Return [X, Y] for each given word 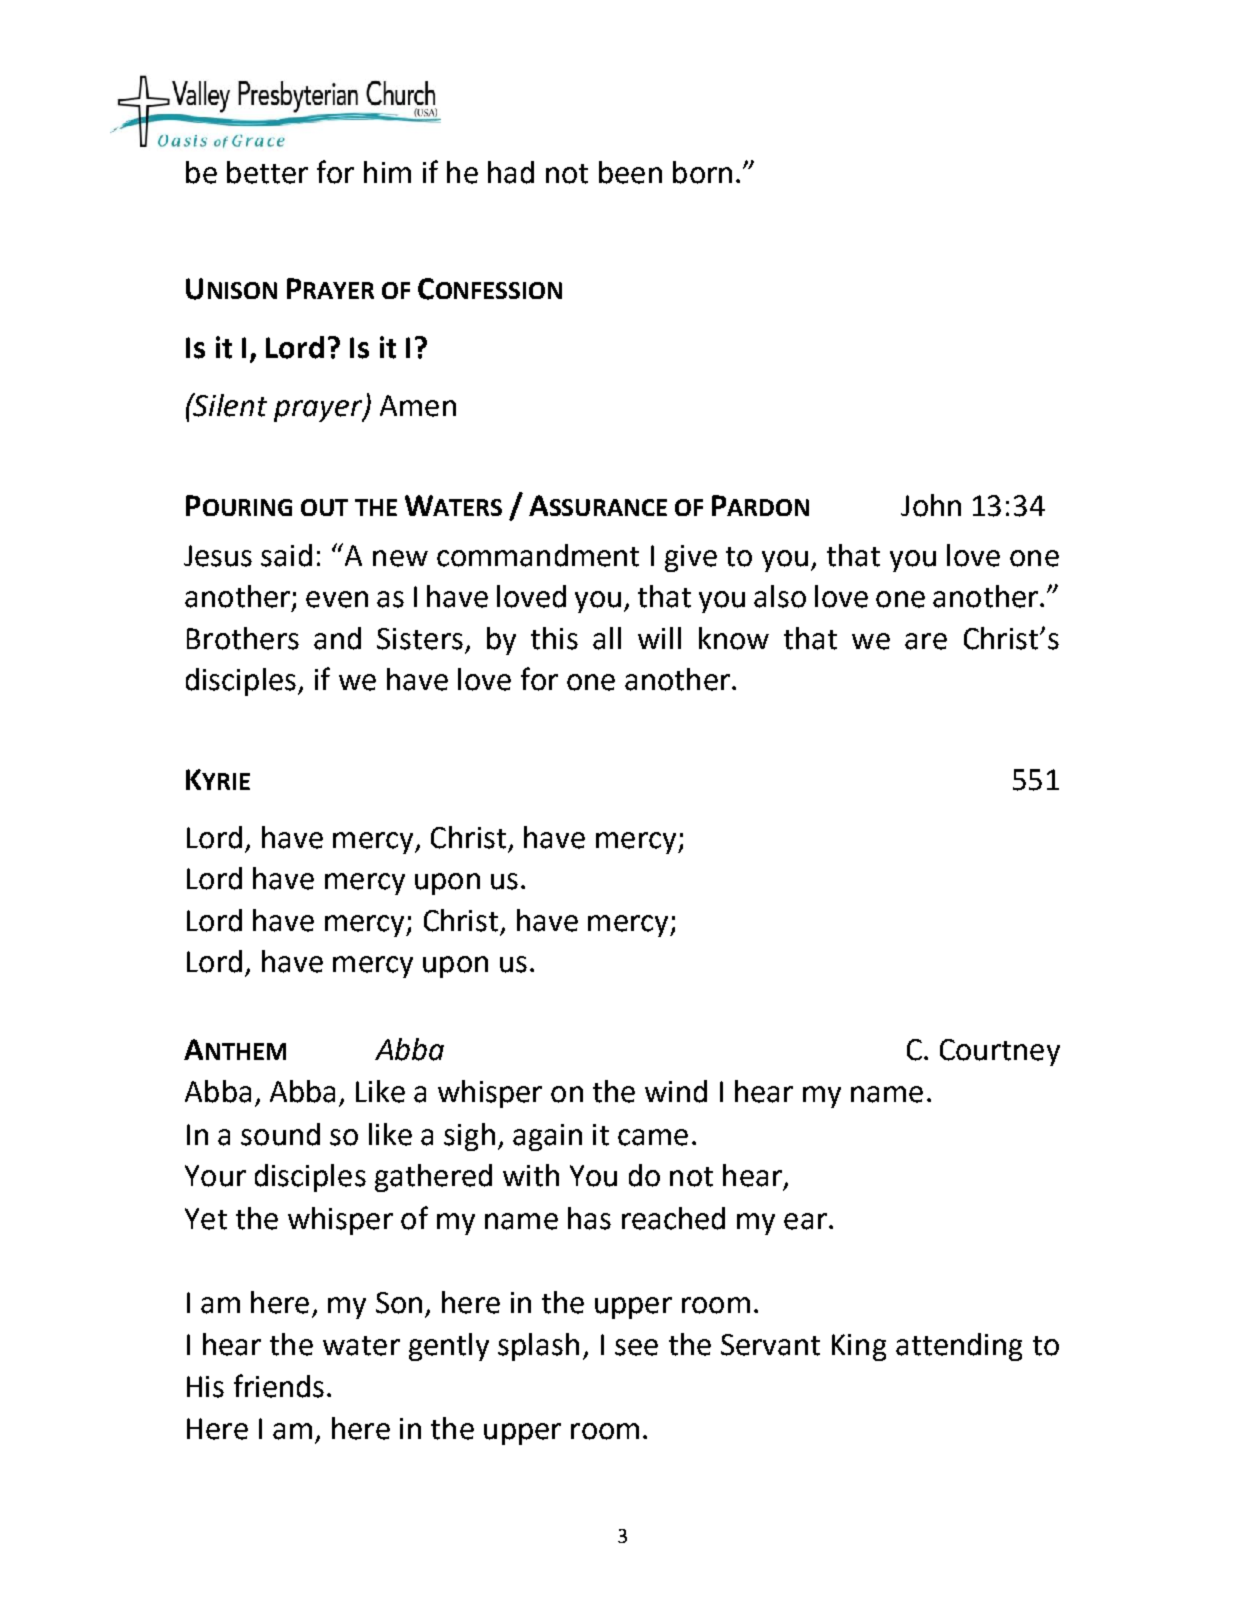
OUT [324, 507]
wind [676, 1091]
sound [280, 1134]
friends [279, 1386]
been [630, 172]
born [702, 172]
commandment [538, 555]
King [859, 1347]
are [926, 641]
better [267, 172]
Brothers [243, 638]
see [636, 1347]
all [607, 638]
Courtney [1000, 1052]
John [931, 505]
